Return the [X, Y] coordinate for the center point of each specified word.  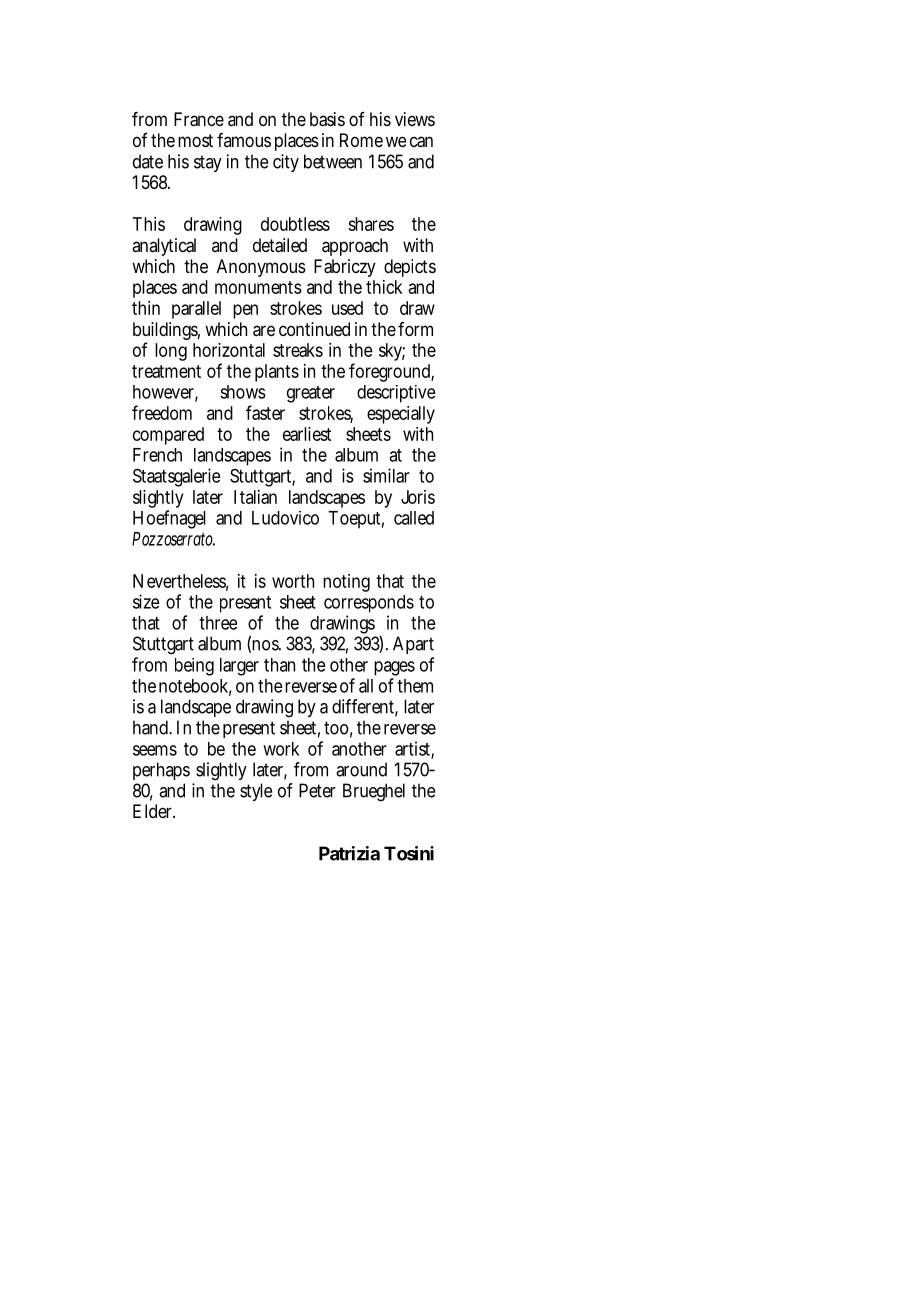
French [157, 455]
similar [386, 475]
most [195, 140]
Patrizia [349, 853]
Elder [154, 811]
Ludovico [285, 518]
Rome [361, 140]
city [286, 163]
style [256, 792]
